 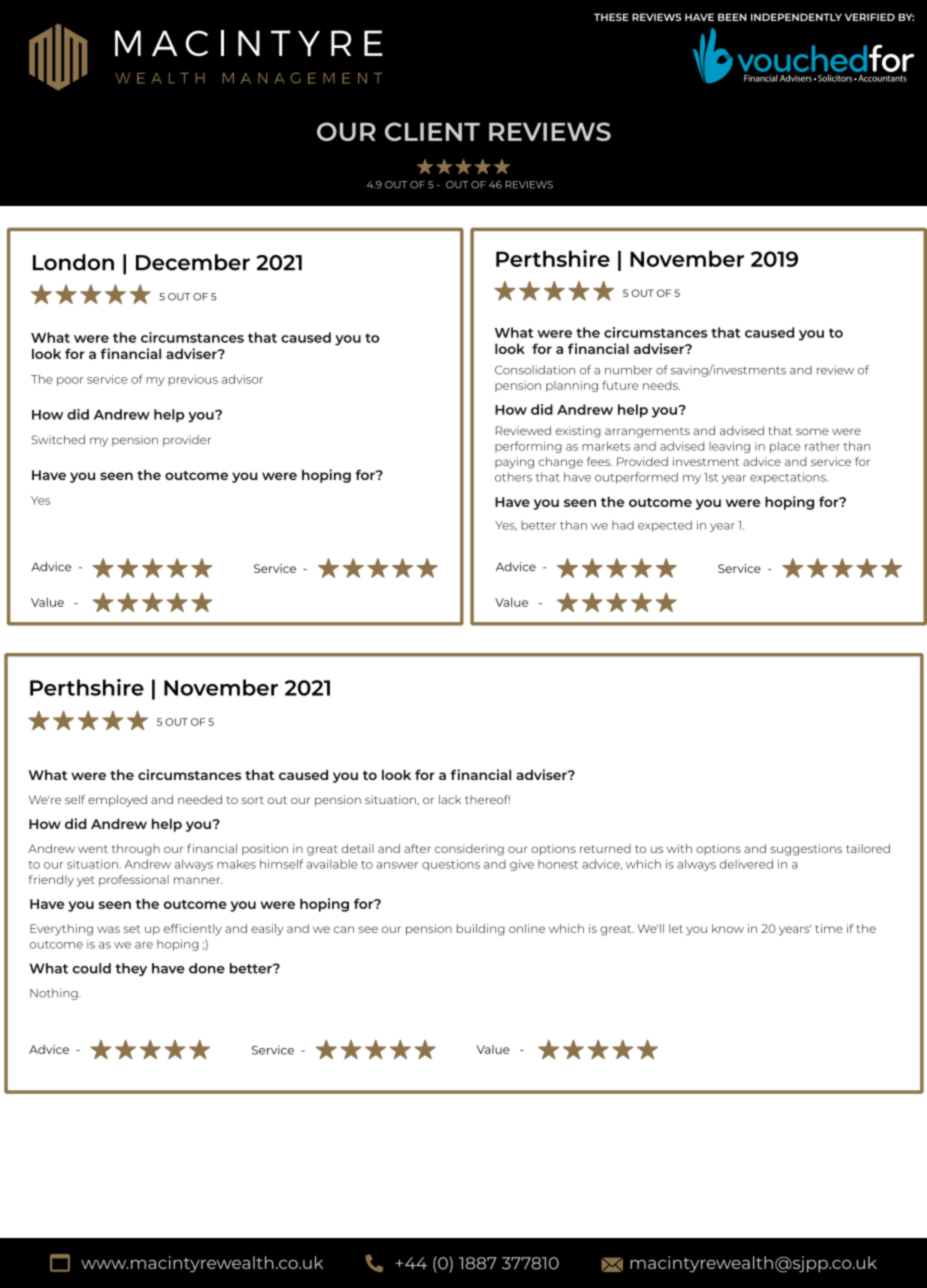 I want to click on THESE, so click(x=611, y=17).
